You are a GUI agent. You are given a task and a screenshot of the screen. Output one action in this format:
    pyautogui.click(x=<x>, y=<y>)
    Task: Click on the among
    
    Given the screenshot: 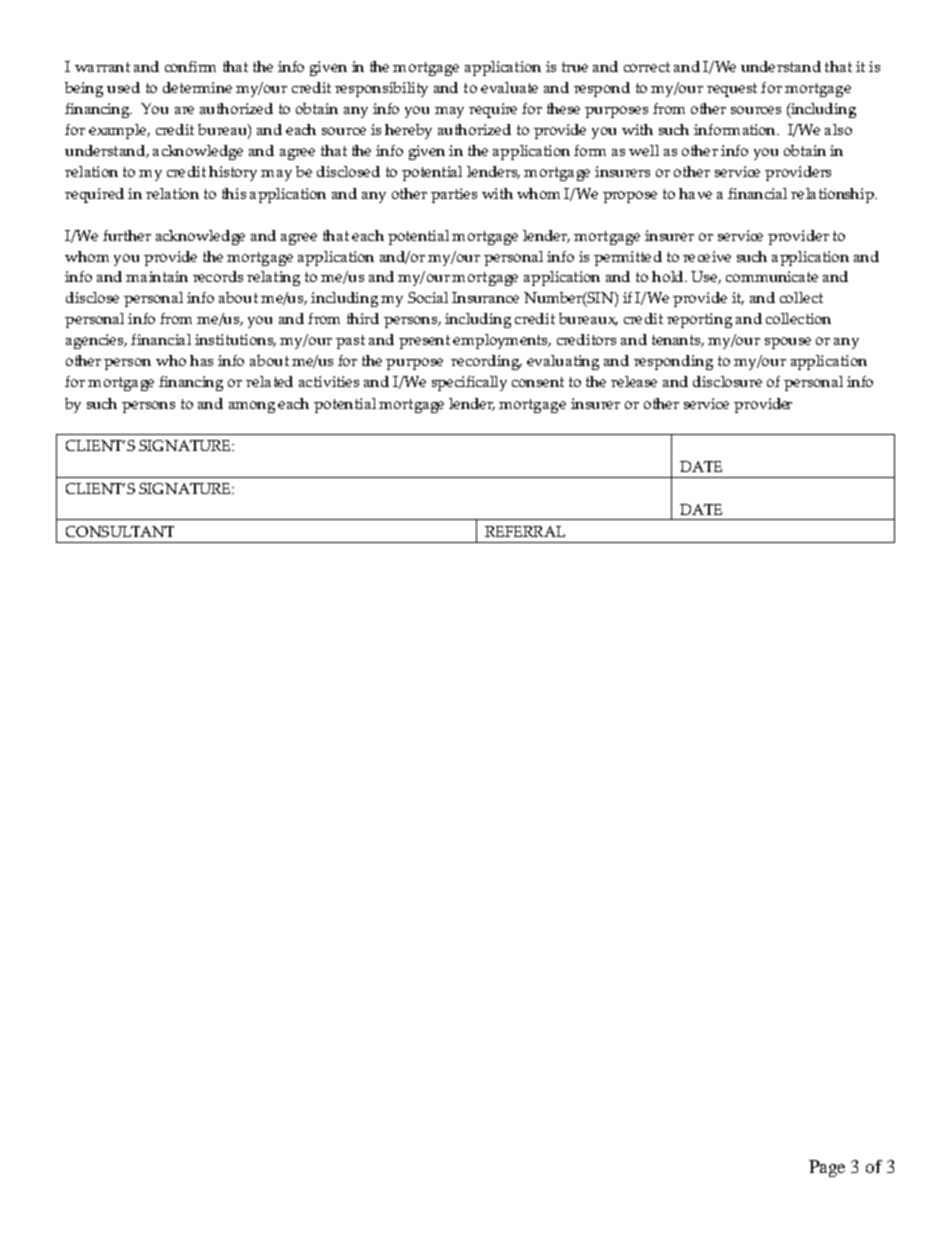 What is the action you would take?
    pyautogui.click(x=252, y=407)
